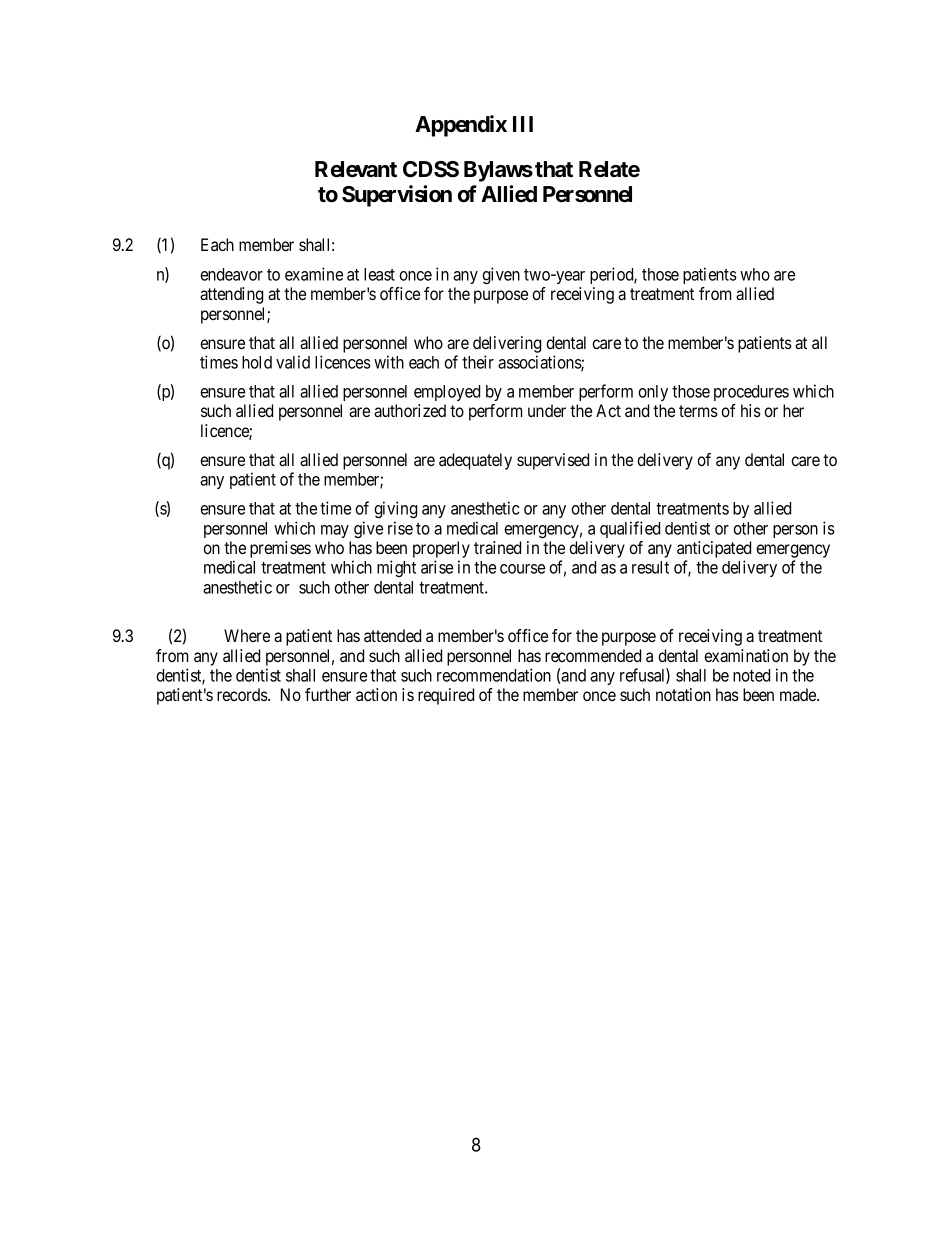 The height and width of the document is (1233, 952). I want to click on least, so click(379, 274).
